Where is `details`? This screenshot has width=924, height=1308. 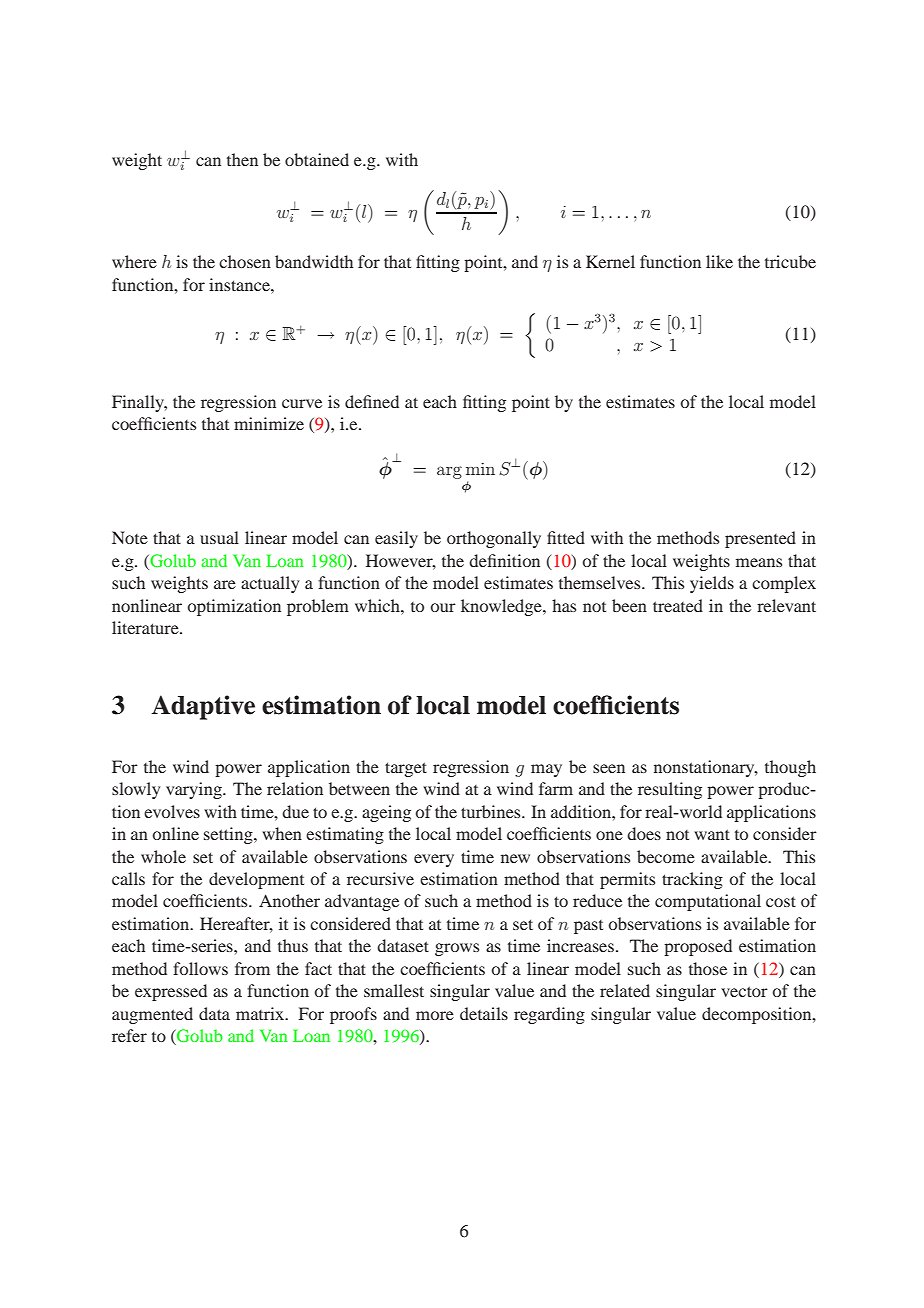
details is located at coordinates (484, 1013).
